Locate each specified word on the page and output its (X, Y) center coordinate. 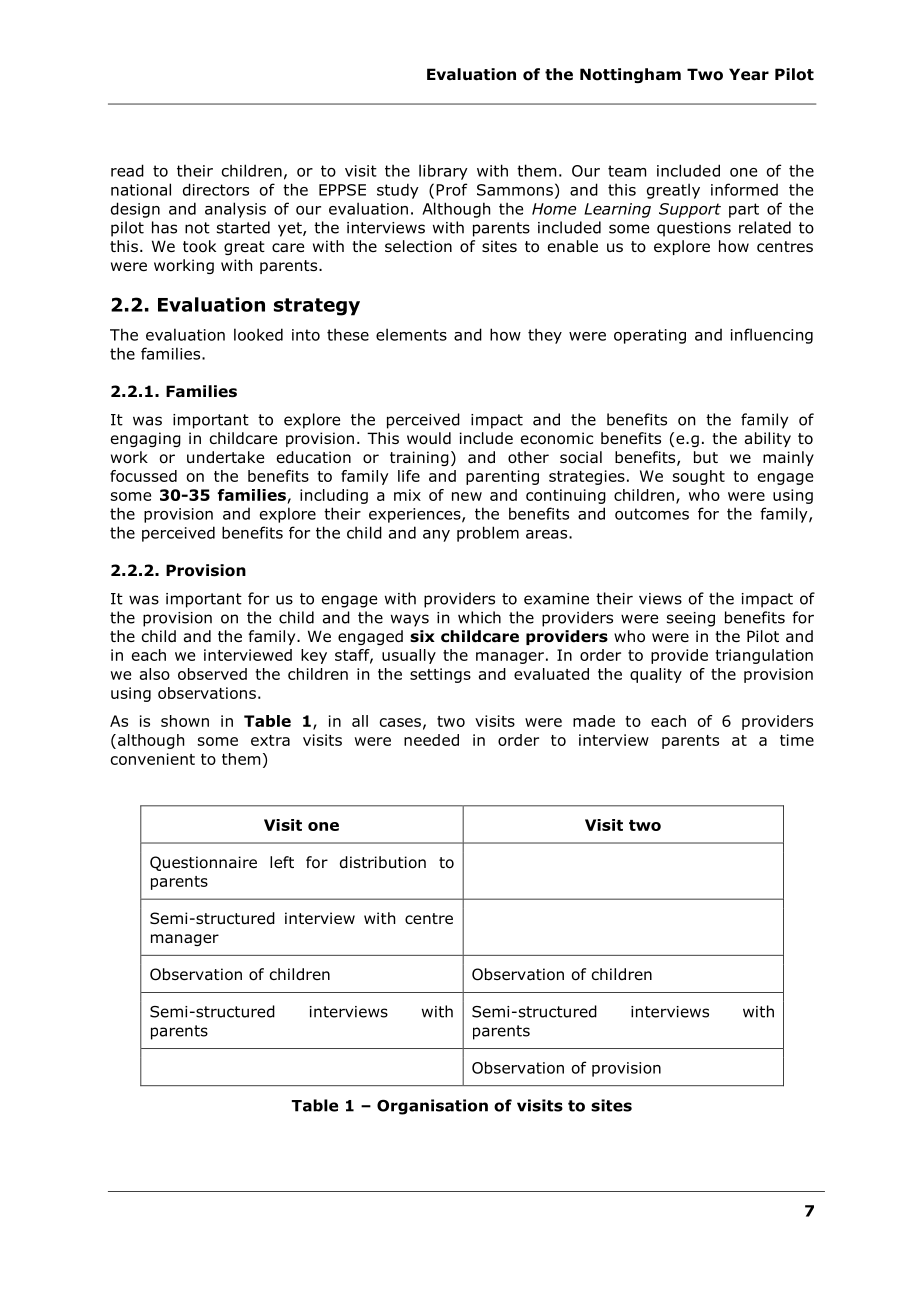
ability (768, 439)
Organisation (432, 1107)
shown (185, 721)
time (797, 740)
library (443, 172)
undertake (225, 457)
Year (749, 74)
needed (431, 740)
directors (216, 189)
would (429, 438)
